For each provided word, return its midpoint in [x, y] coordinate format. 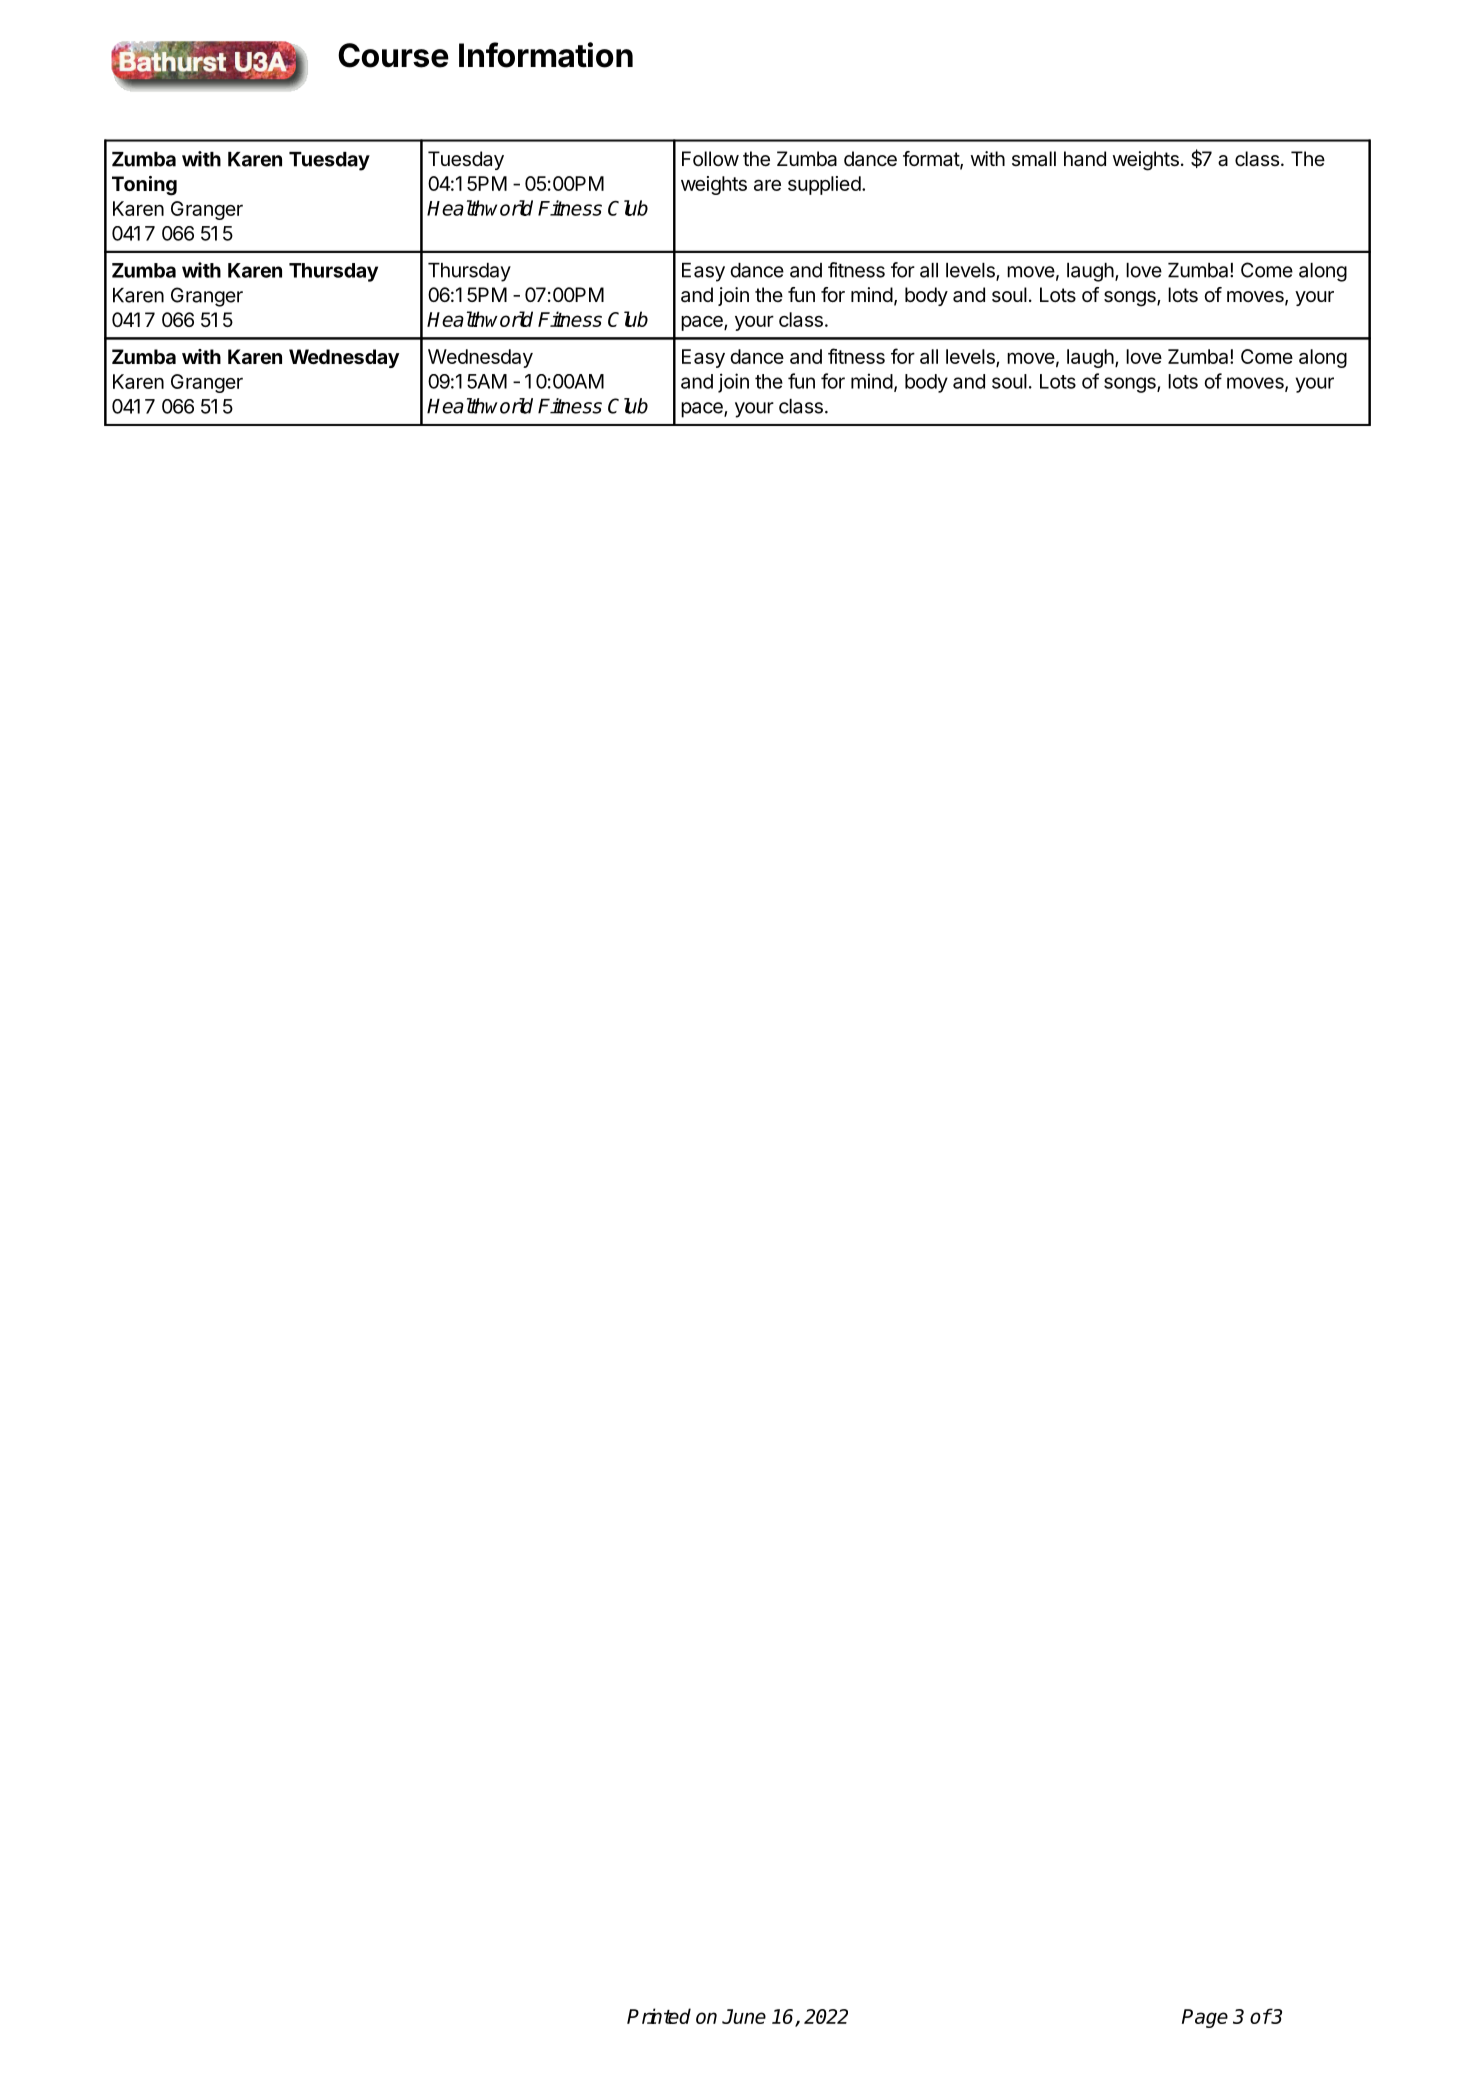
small [1034, 159]
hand [1085, 159]
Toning [144, 186]
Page [1205, 2018]
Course [393, 55]
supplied [824, 185]
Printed [659, 2016]
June [744, 2016]
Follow [710, 158]
